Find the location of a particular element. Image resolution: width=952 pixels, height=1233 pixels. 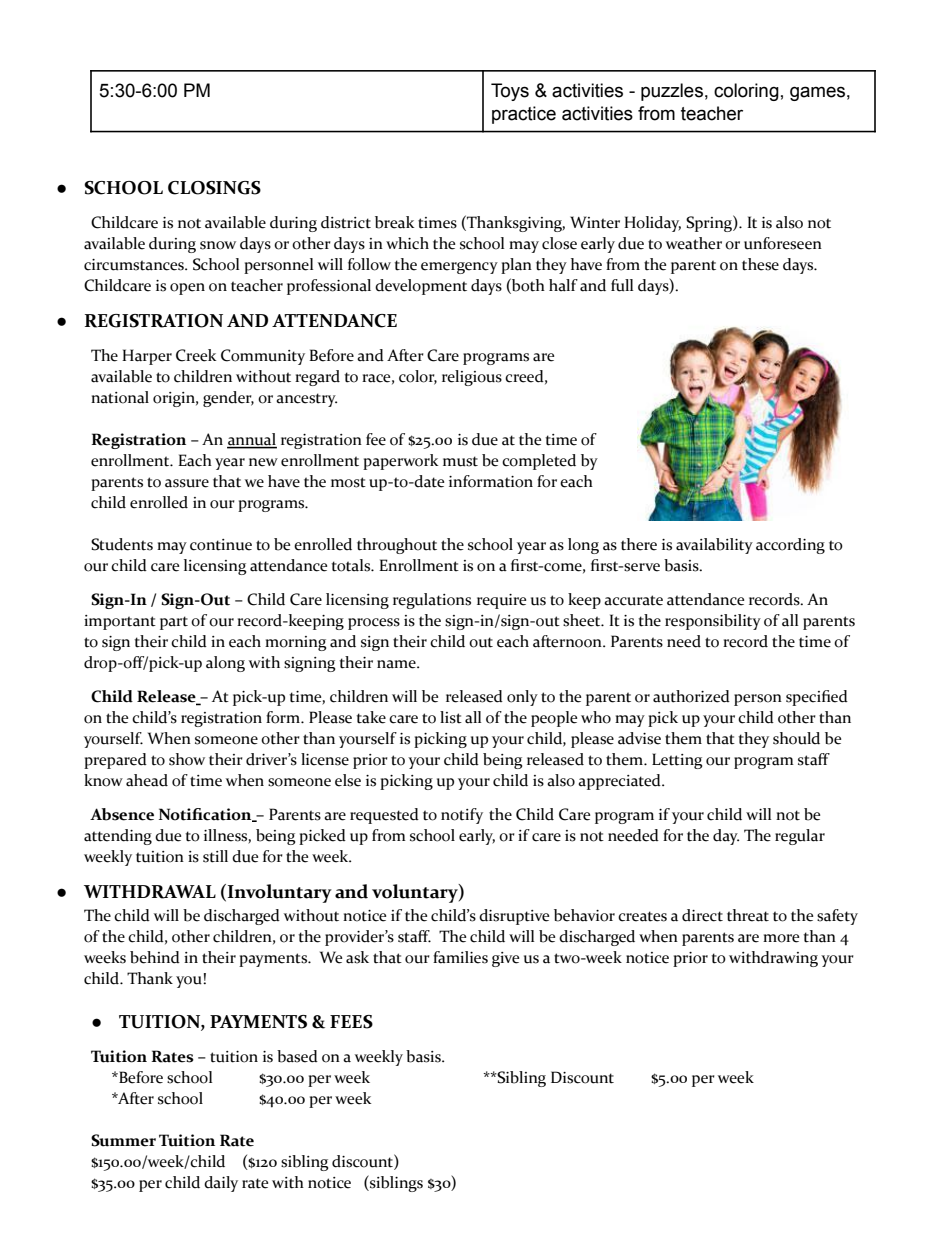

practice is located at coordinates (524, 115).
